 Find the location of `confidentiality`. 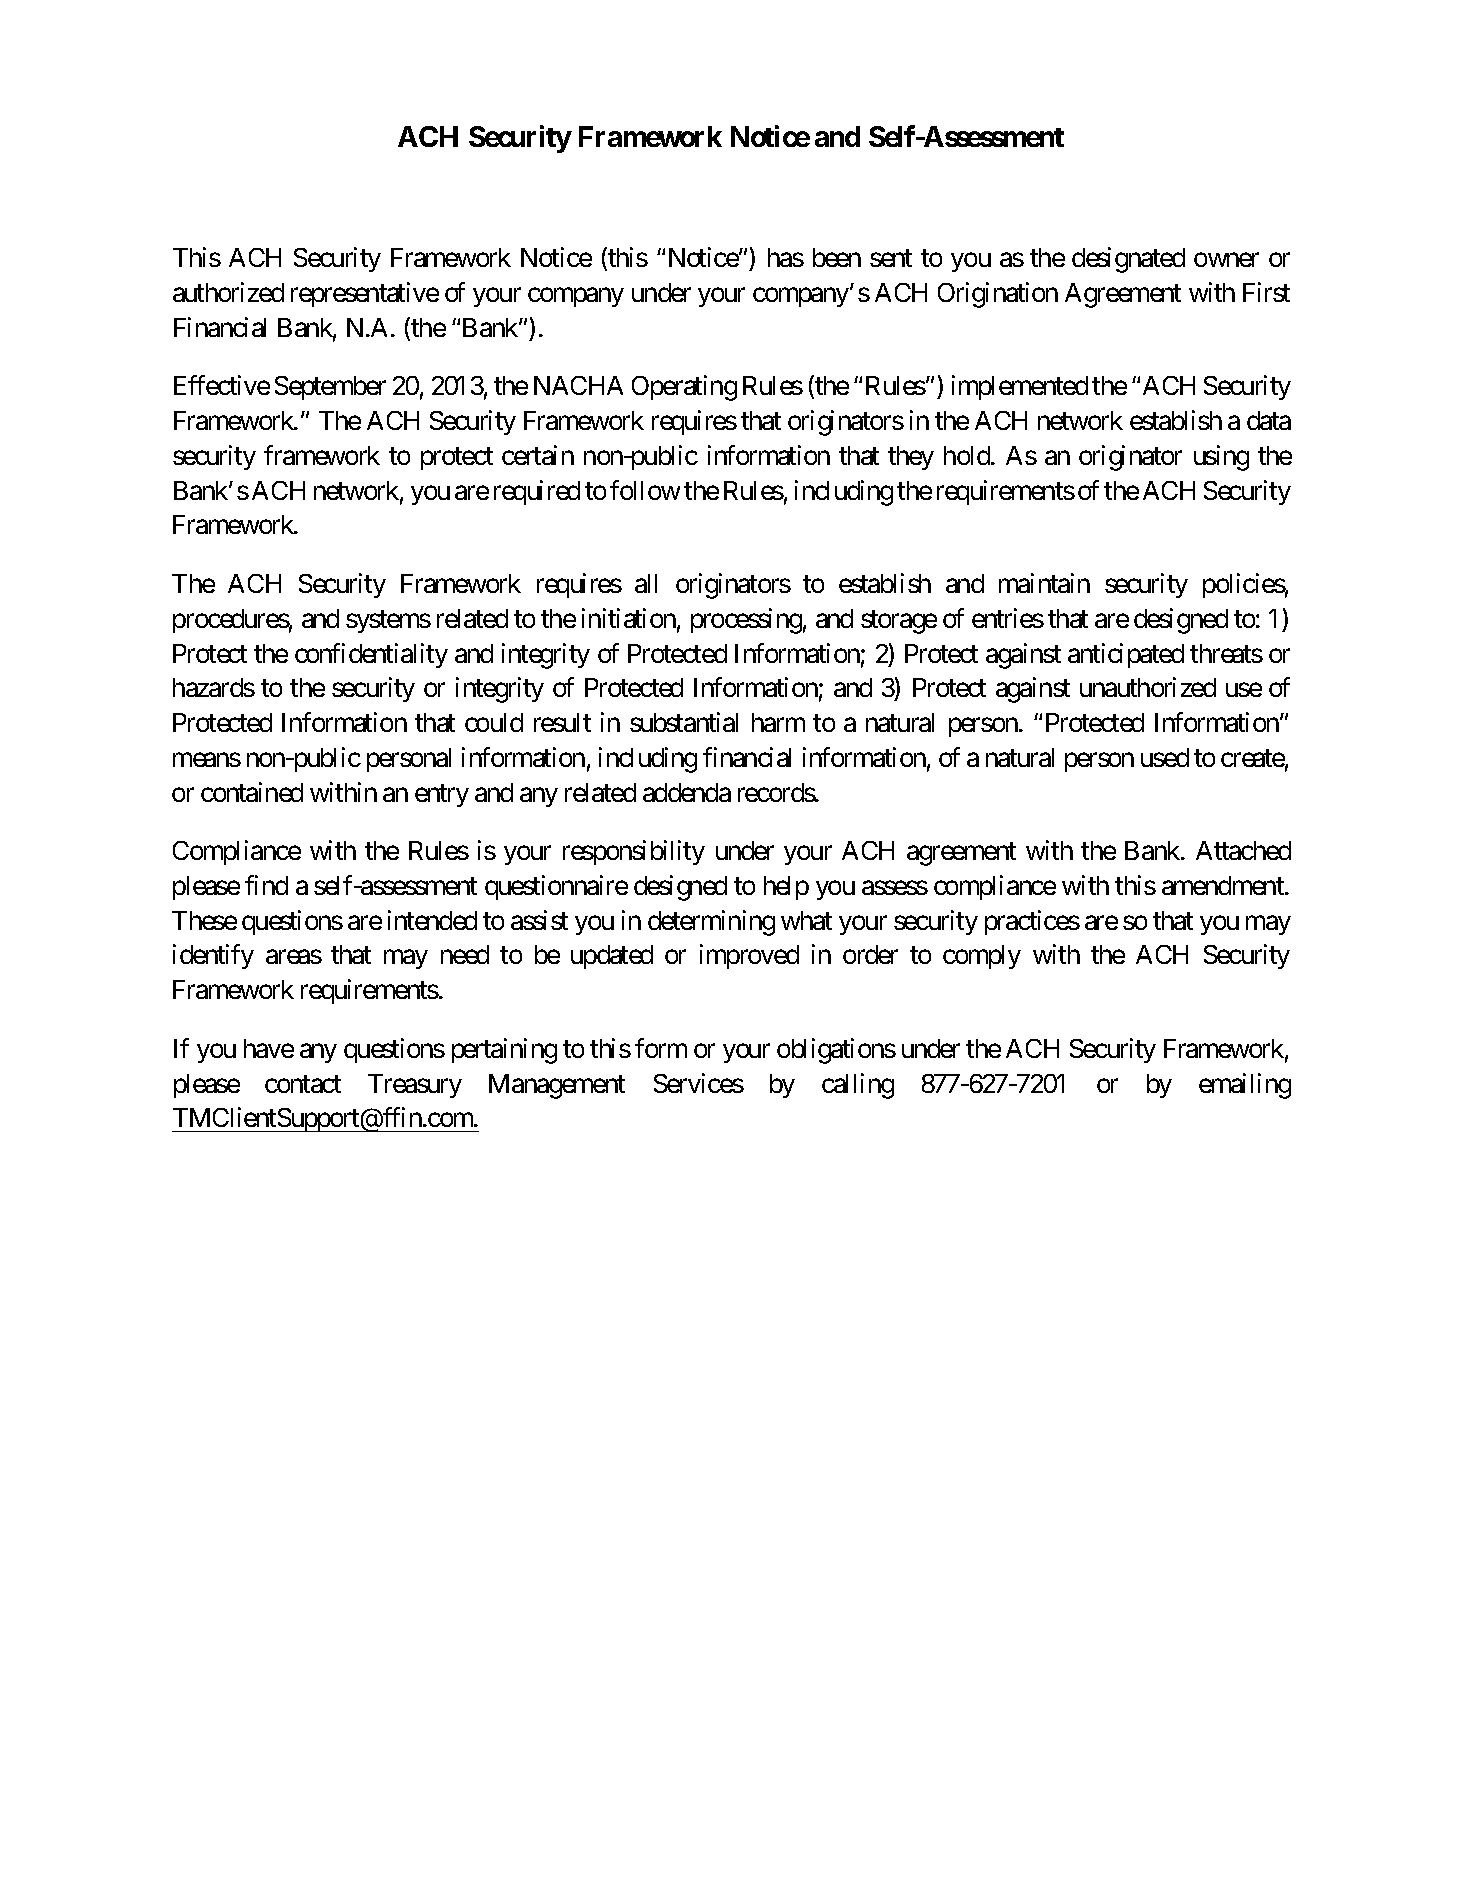

confidentiality is located at coordinates (371, 655).
